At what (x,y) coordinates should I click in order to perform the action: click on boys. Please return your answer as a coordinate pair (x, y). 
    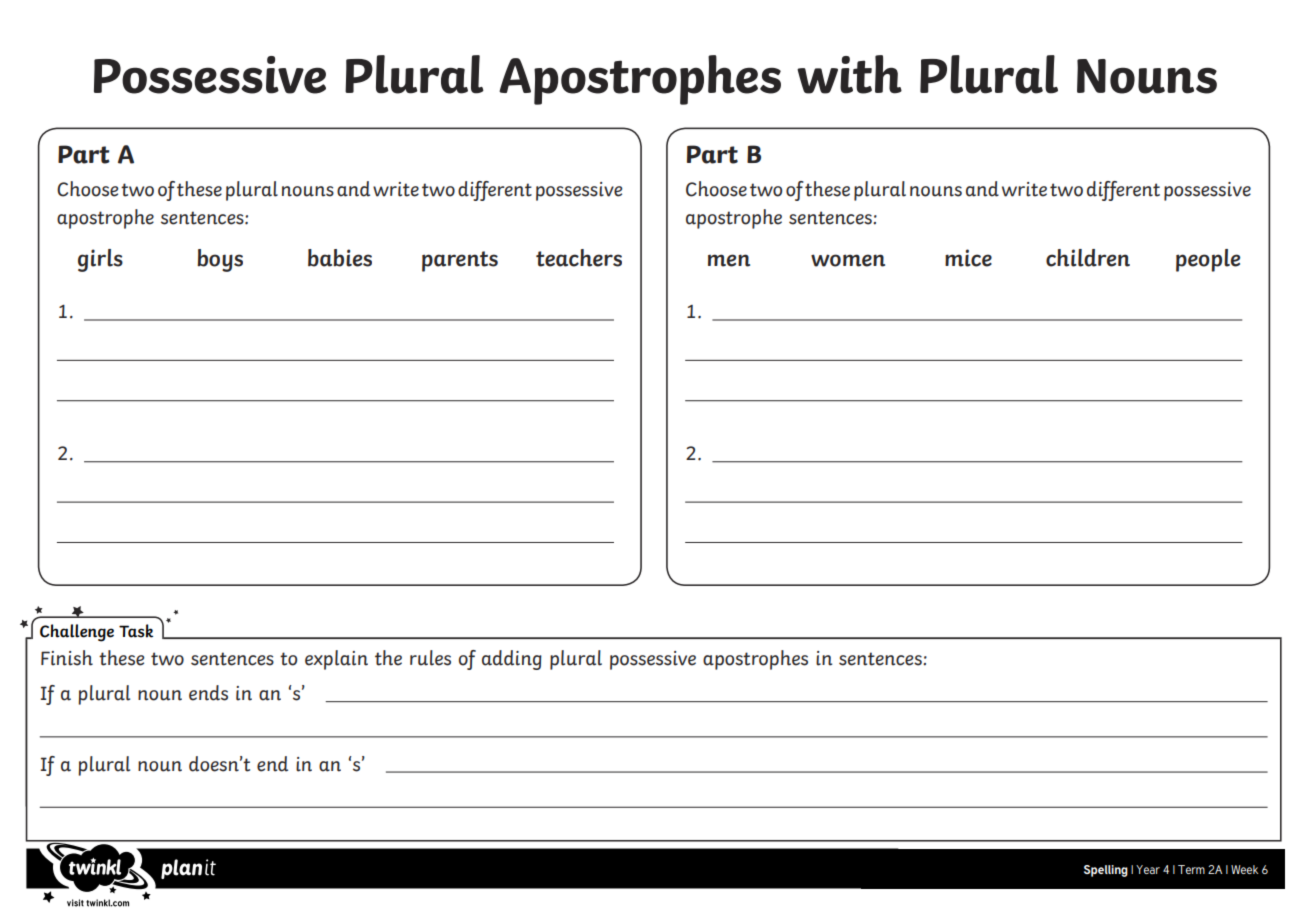
    Looking at the image, I should click on (220, 260).
